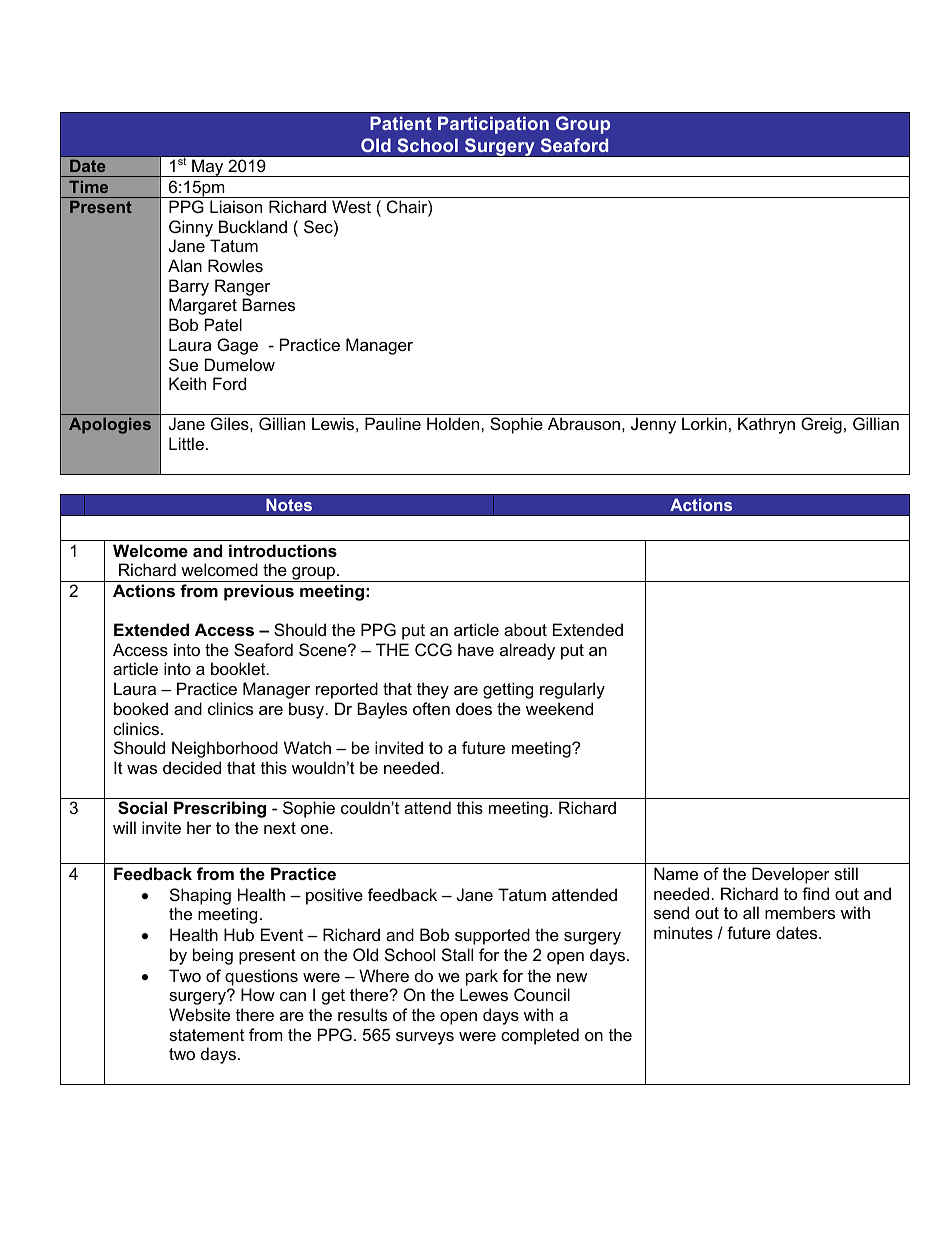 The image size is (952, 1233). What do you see at coordinates (766, 425) in the screenshot?
I see `Kathryn` at bounding box center [766, 425].
